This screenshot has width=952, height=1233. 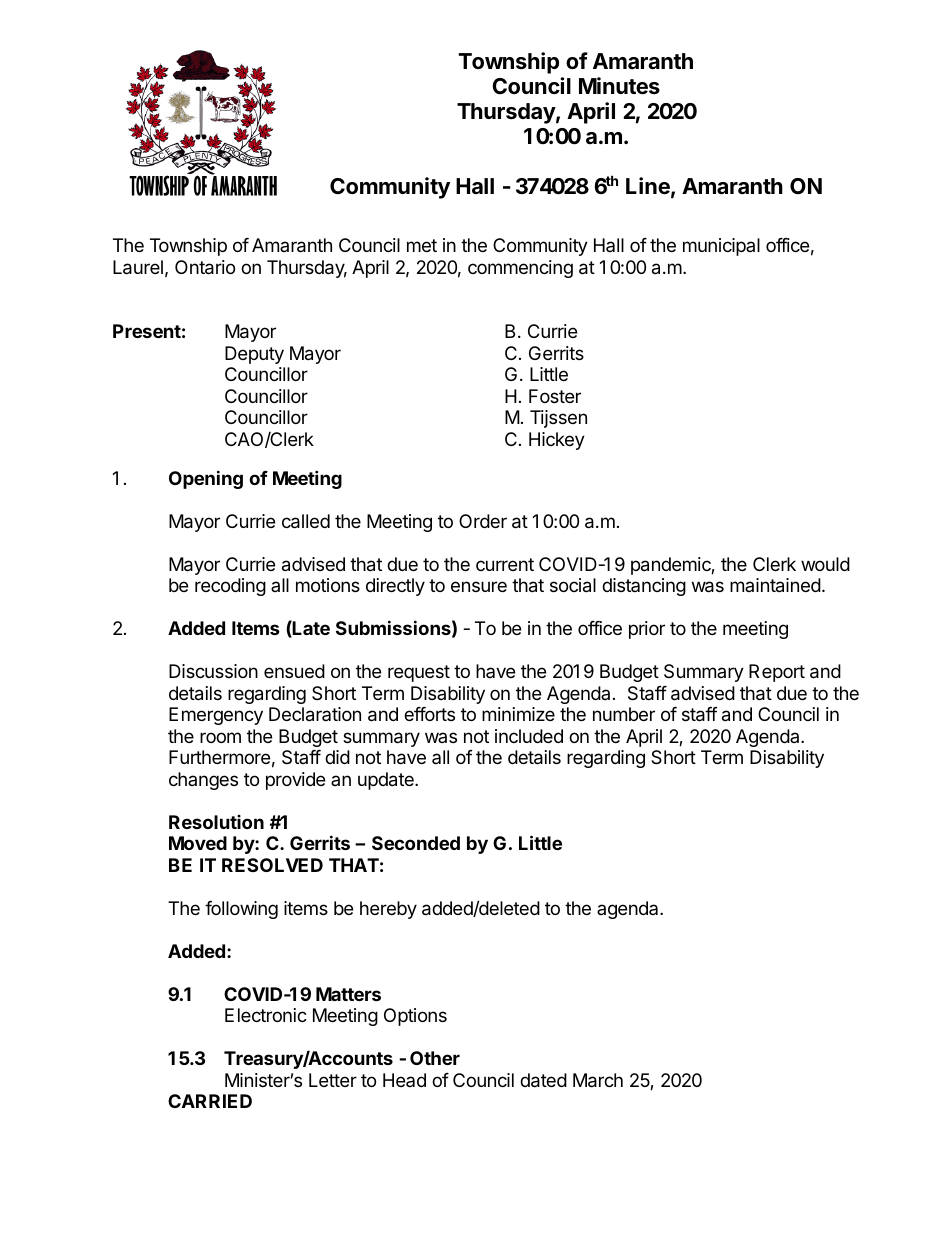 I want to click on March, so click(x=598, y=1080).
